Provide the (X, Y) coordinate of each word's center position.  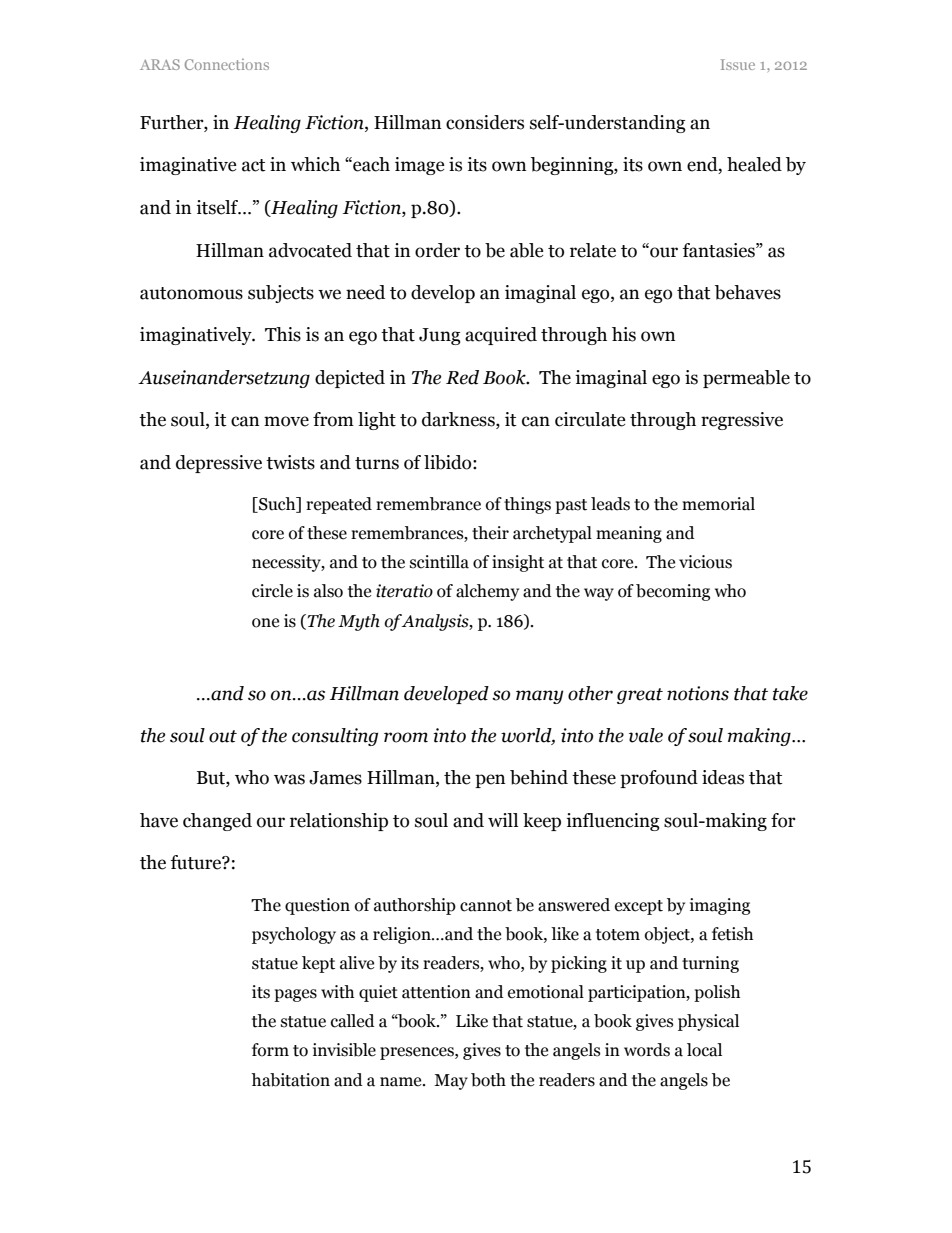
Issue (738, 64)
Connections (227, 64)
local (704, 1050)
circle (272, 591)
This (283, 334)
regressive (742, 421)
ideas (723, 777)
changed (217, 822)
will (503, 820)
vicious (705, 562)
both (488, 1080)
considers (485, 122)
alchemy (487, 592)
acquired (501, 336)
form (270, 1050)
